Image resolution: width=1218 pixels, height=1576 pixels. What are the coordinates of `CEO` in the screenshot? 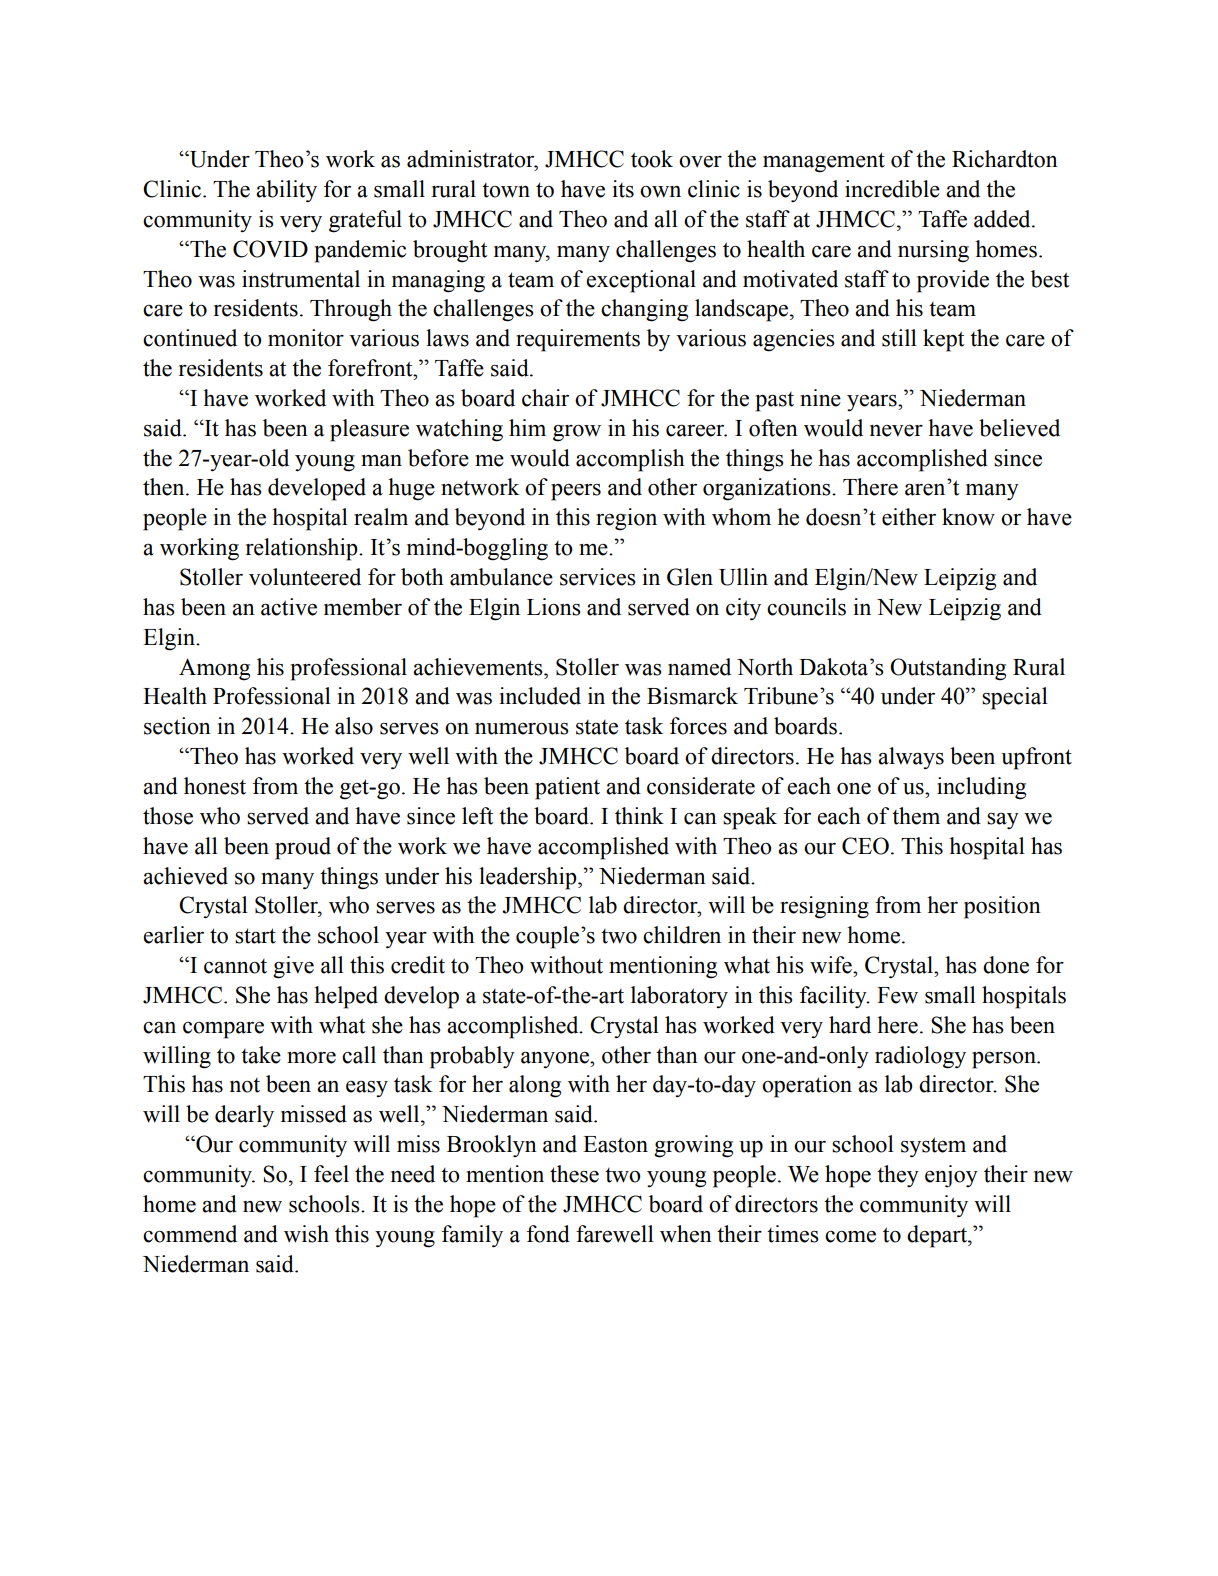 It's located at (865, 846).
